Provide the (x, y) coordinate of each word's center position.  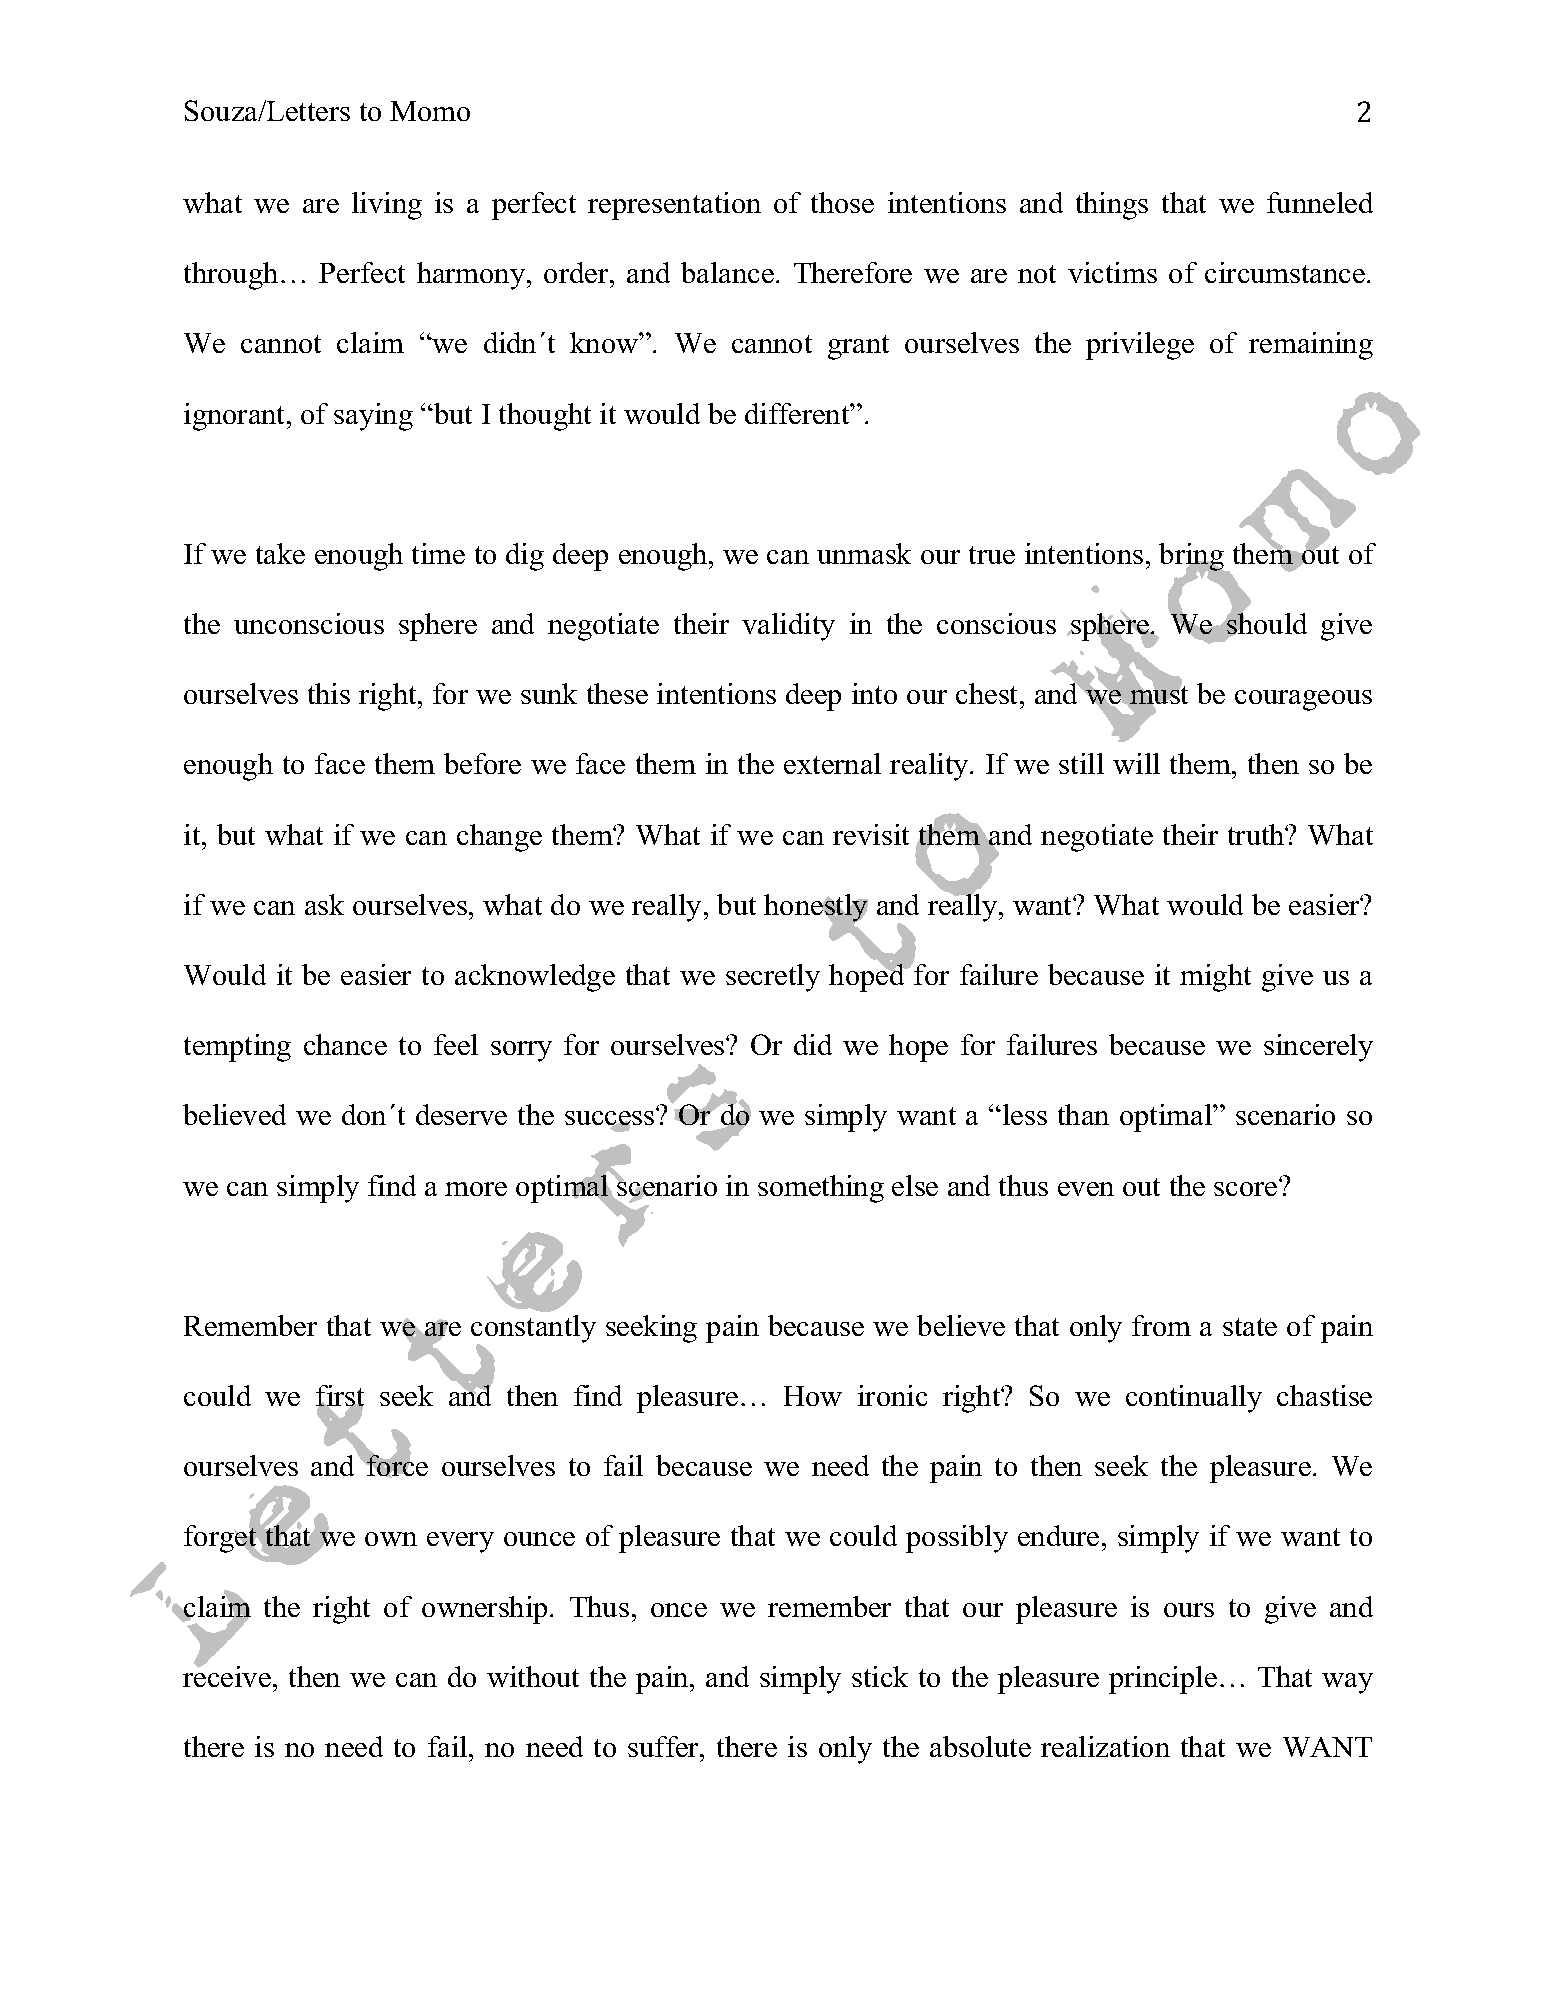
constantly (533, 1330)
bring (1192, 558)
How (813, 1396)
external (832, 763)
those (842, 202)
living (387, 206)
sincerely (1318, 1048)
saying (373, 417)
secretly (773, 978)
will (1136, 763)
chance (345, 1044)
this (329, 693)
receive (227, 1675)
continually (1194, 1399)
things (1112, 206)
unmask (864, 553)
